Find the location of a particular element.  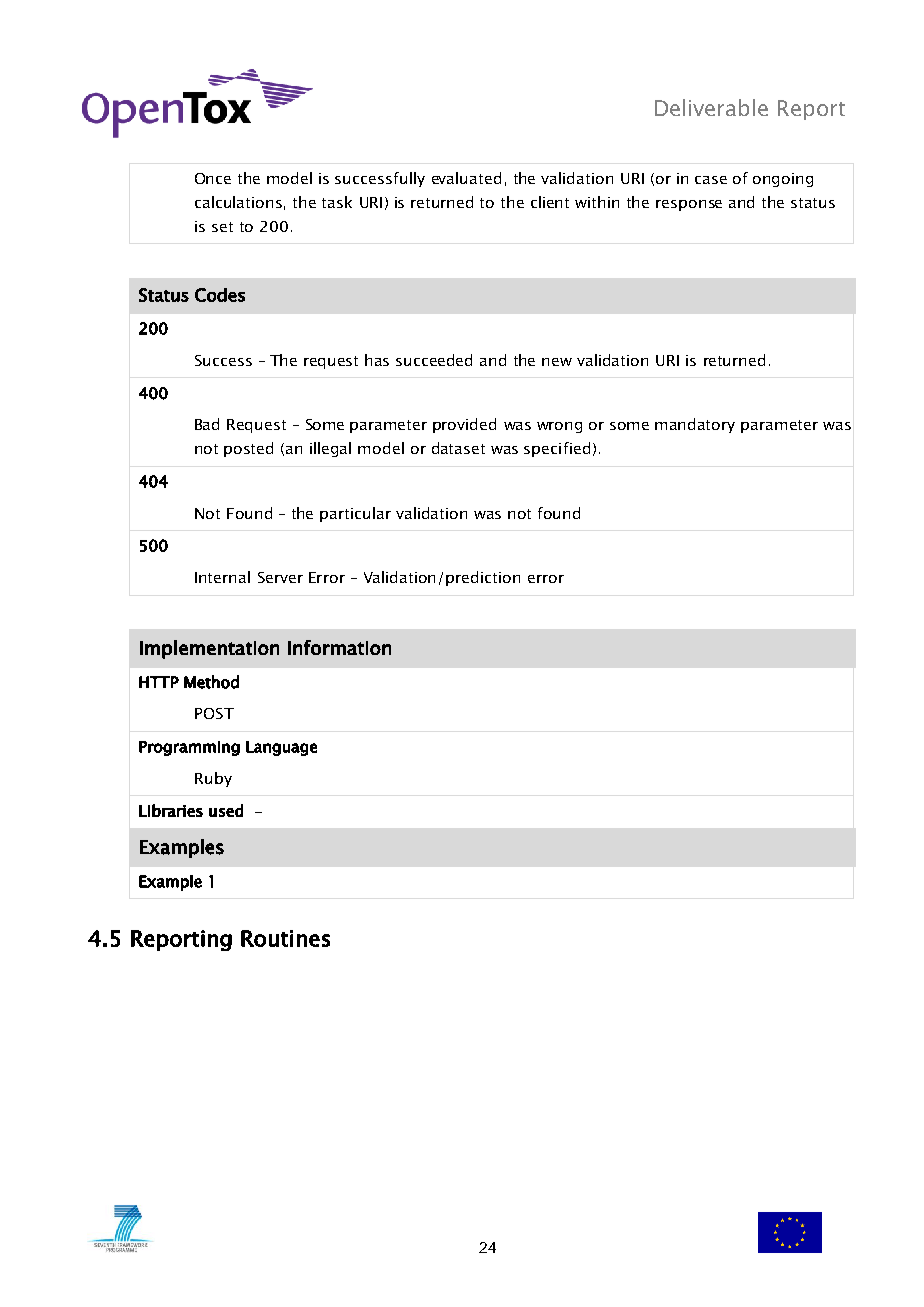

Routines is located at coordinates (285, 938).
